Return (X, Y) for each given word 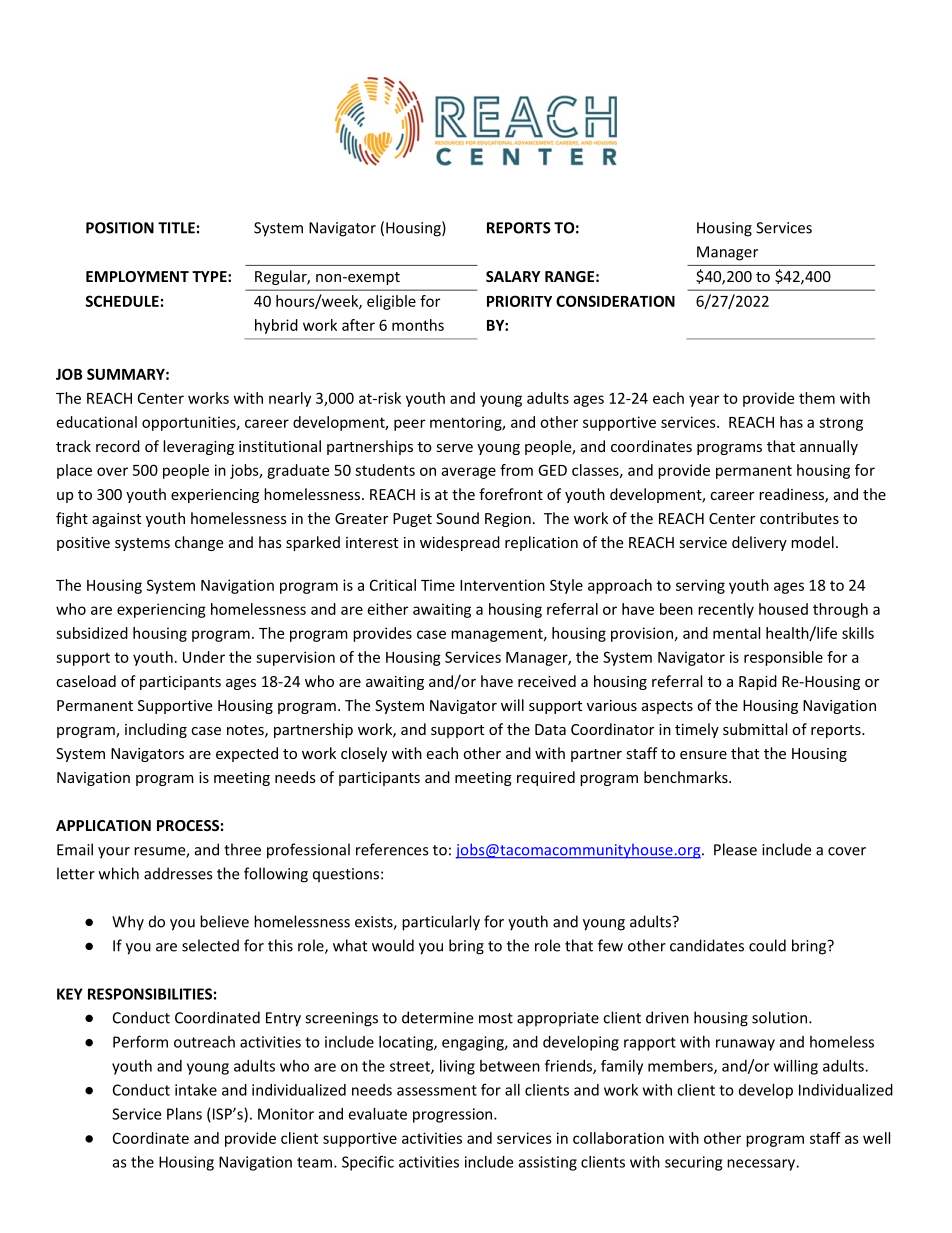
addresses (178, 873)
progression (454, 1115)
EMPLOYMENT (137, 276)
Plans (184, 1114)
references (392, 849)
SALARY (513, 276)
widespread (460, 543)
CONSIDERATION (615, 301)
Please (735, 849)
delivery (759, 543)
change (199, 543)
